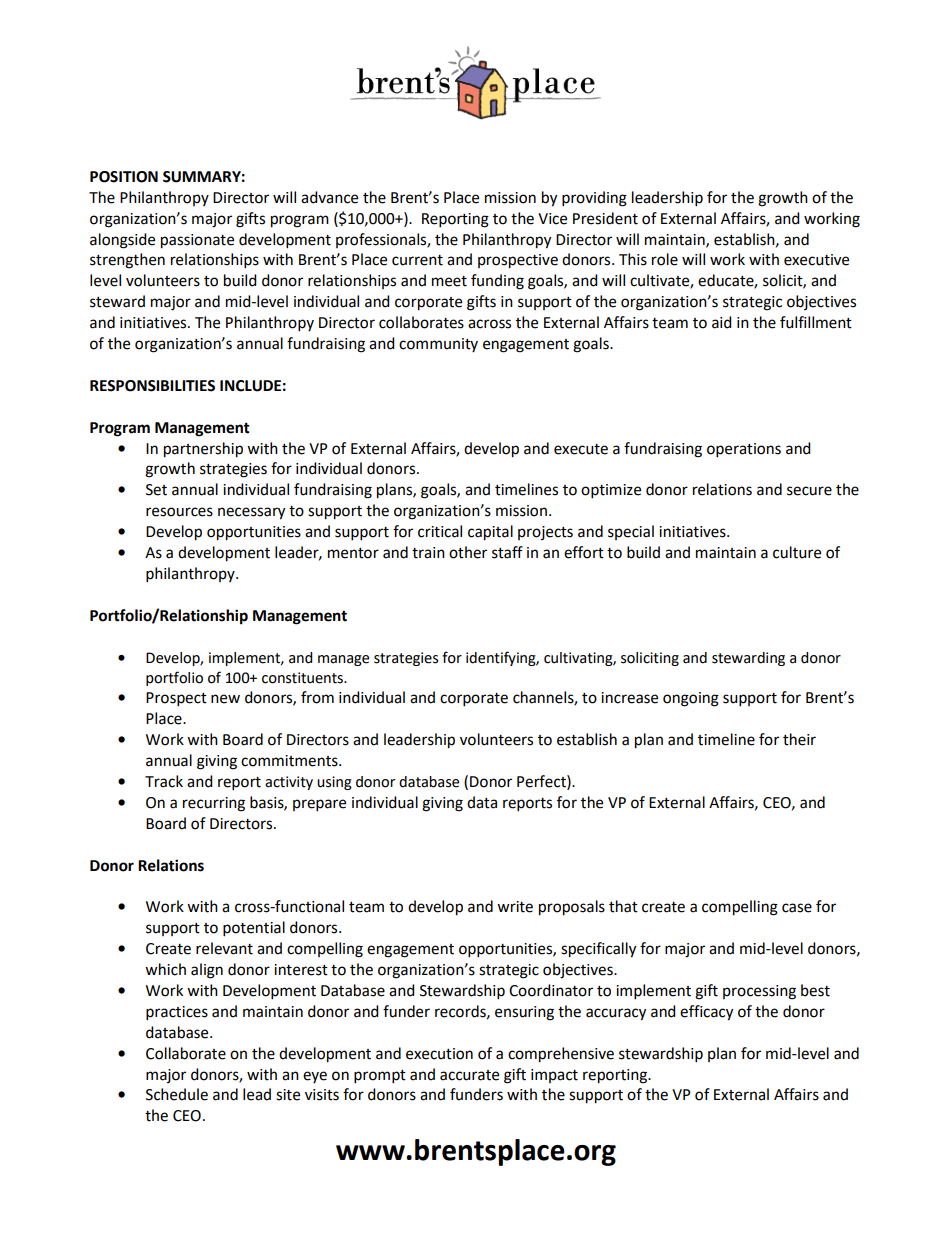  Describe the element at coordinates (214, 804) in the document. I see `recurring` at that location.
